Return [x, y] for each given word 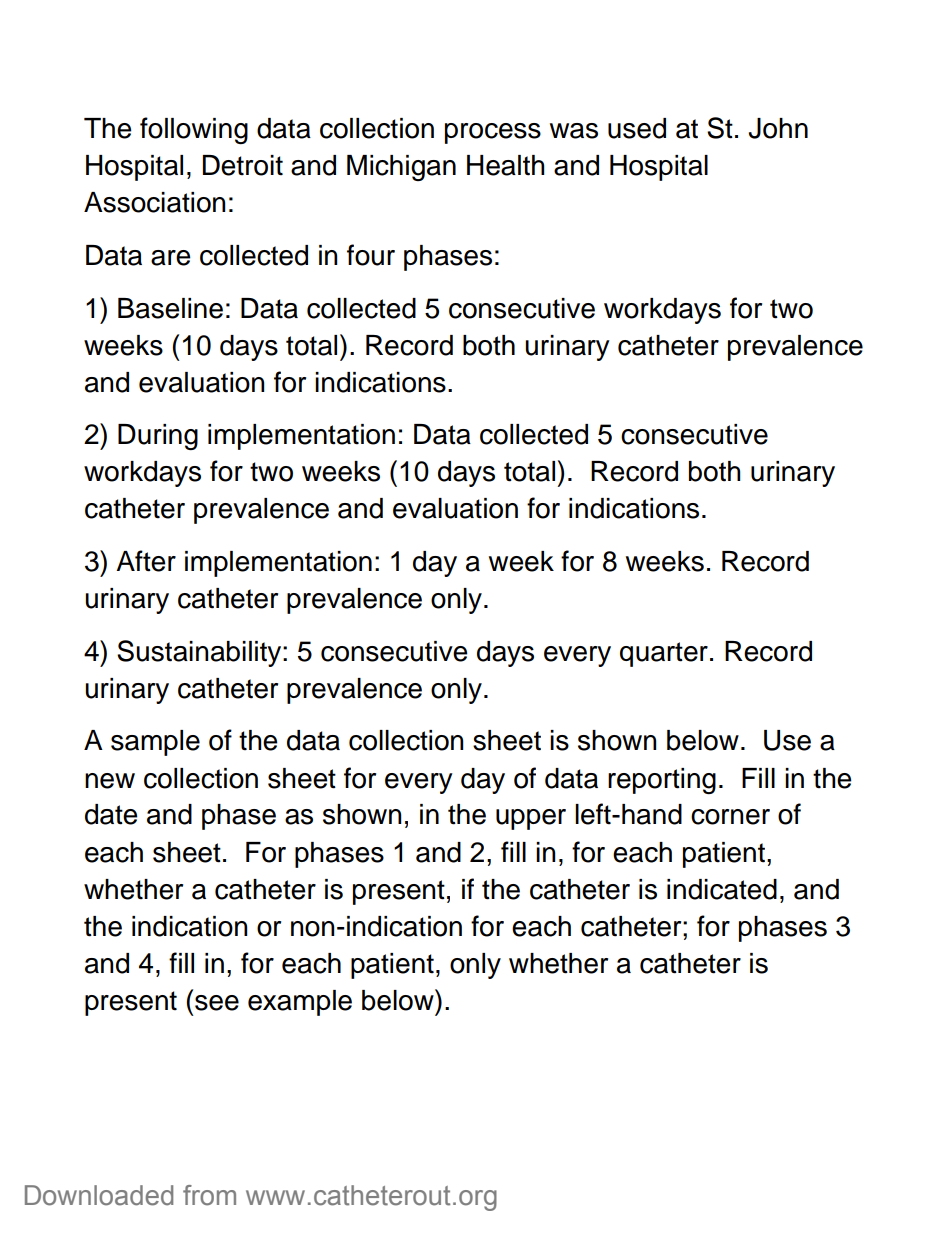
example [300, 1003]
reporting [662, 781]
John [778, 128]
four [371, 255]
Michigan [401, 168]
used [637, 128]
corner [730, 817]
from [209, 1195]
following [194, 130]
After [146, 561]
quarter [664, 654]
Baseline [170, 308]
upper [531, 819]
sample [155, 743]
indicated [722, 889]
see [217, 1003]
